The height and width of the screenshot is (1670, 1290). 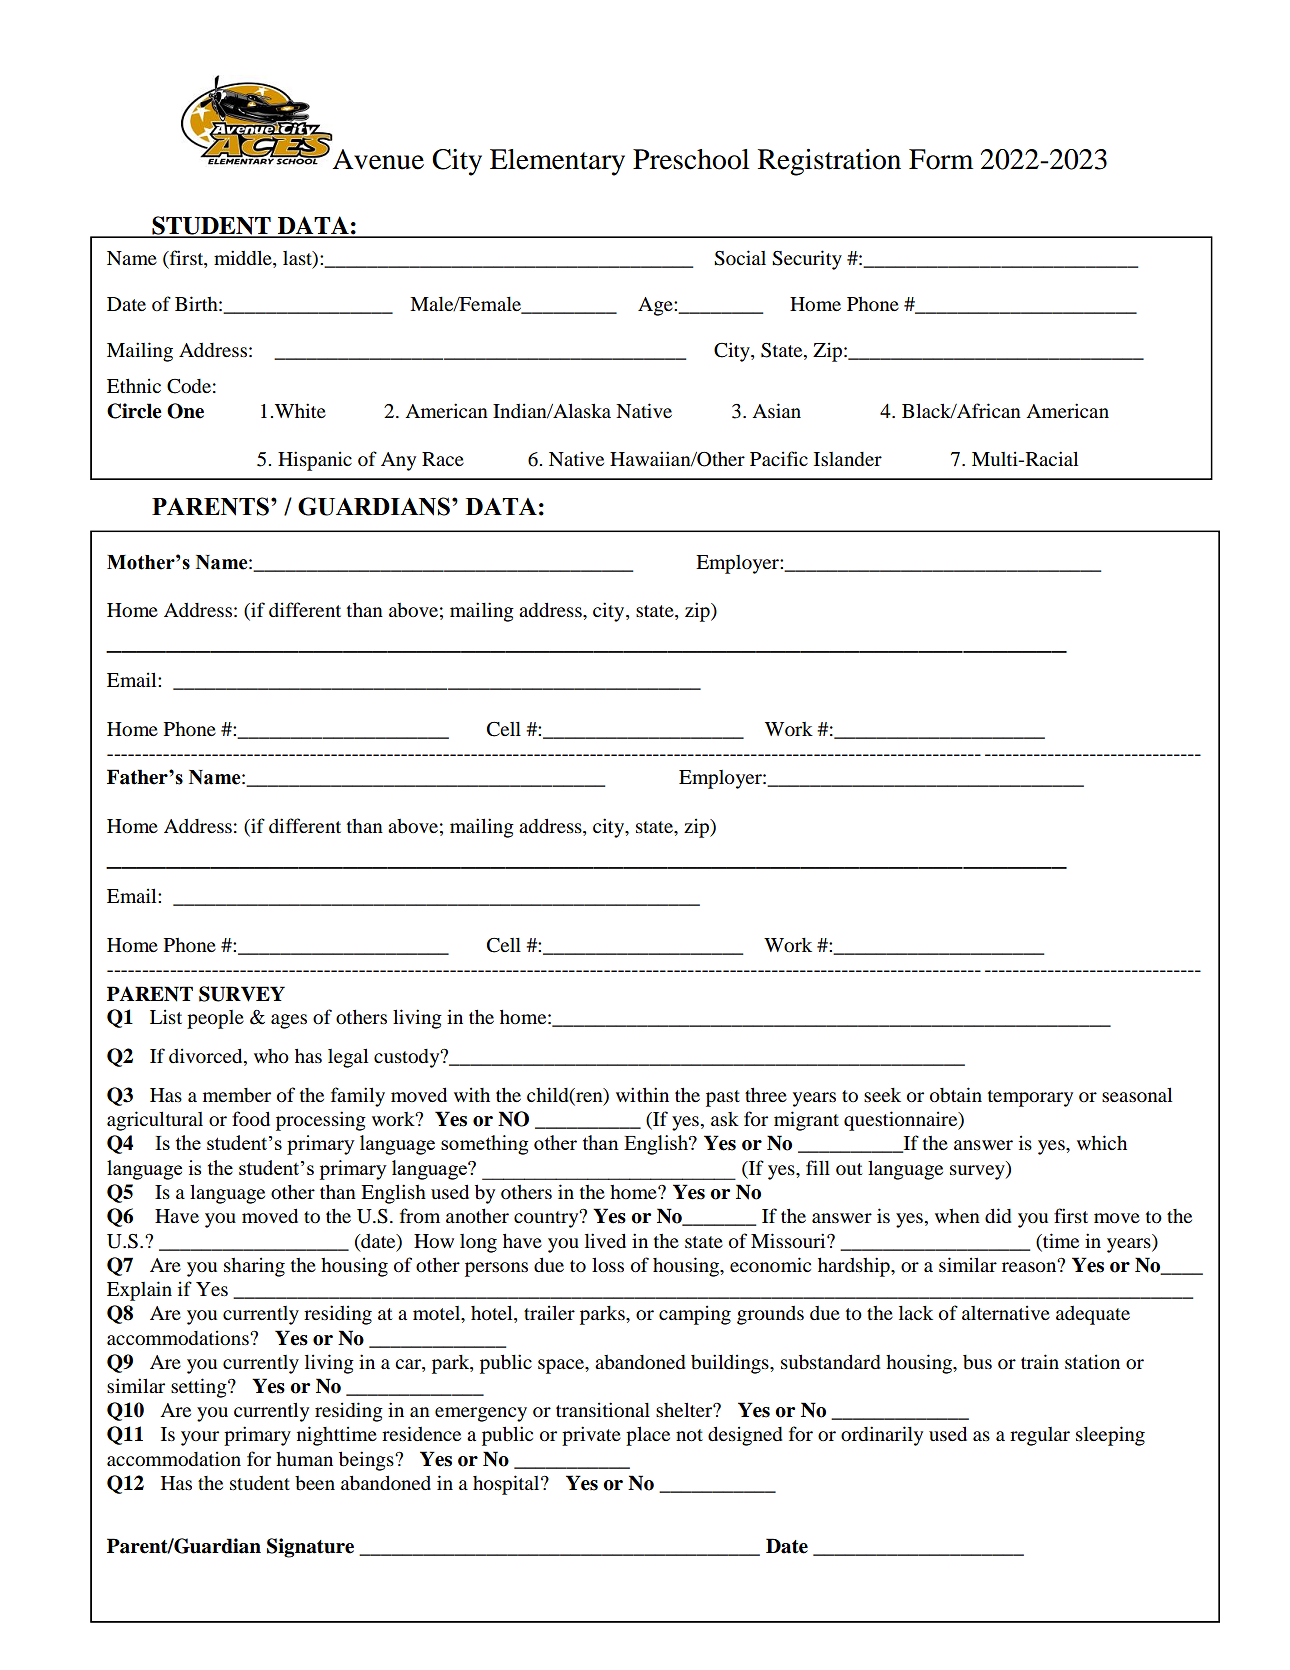 I want to click on Hispanic, so click(x=315, y=461).
